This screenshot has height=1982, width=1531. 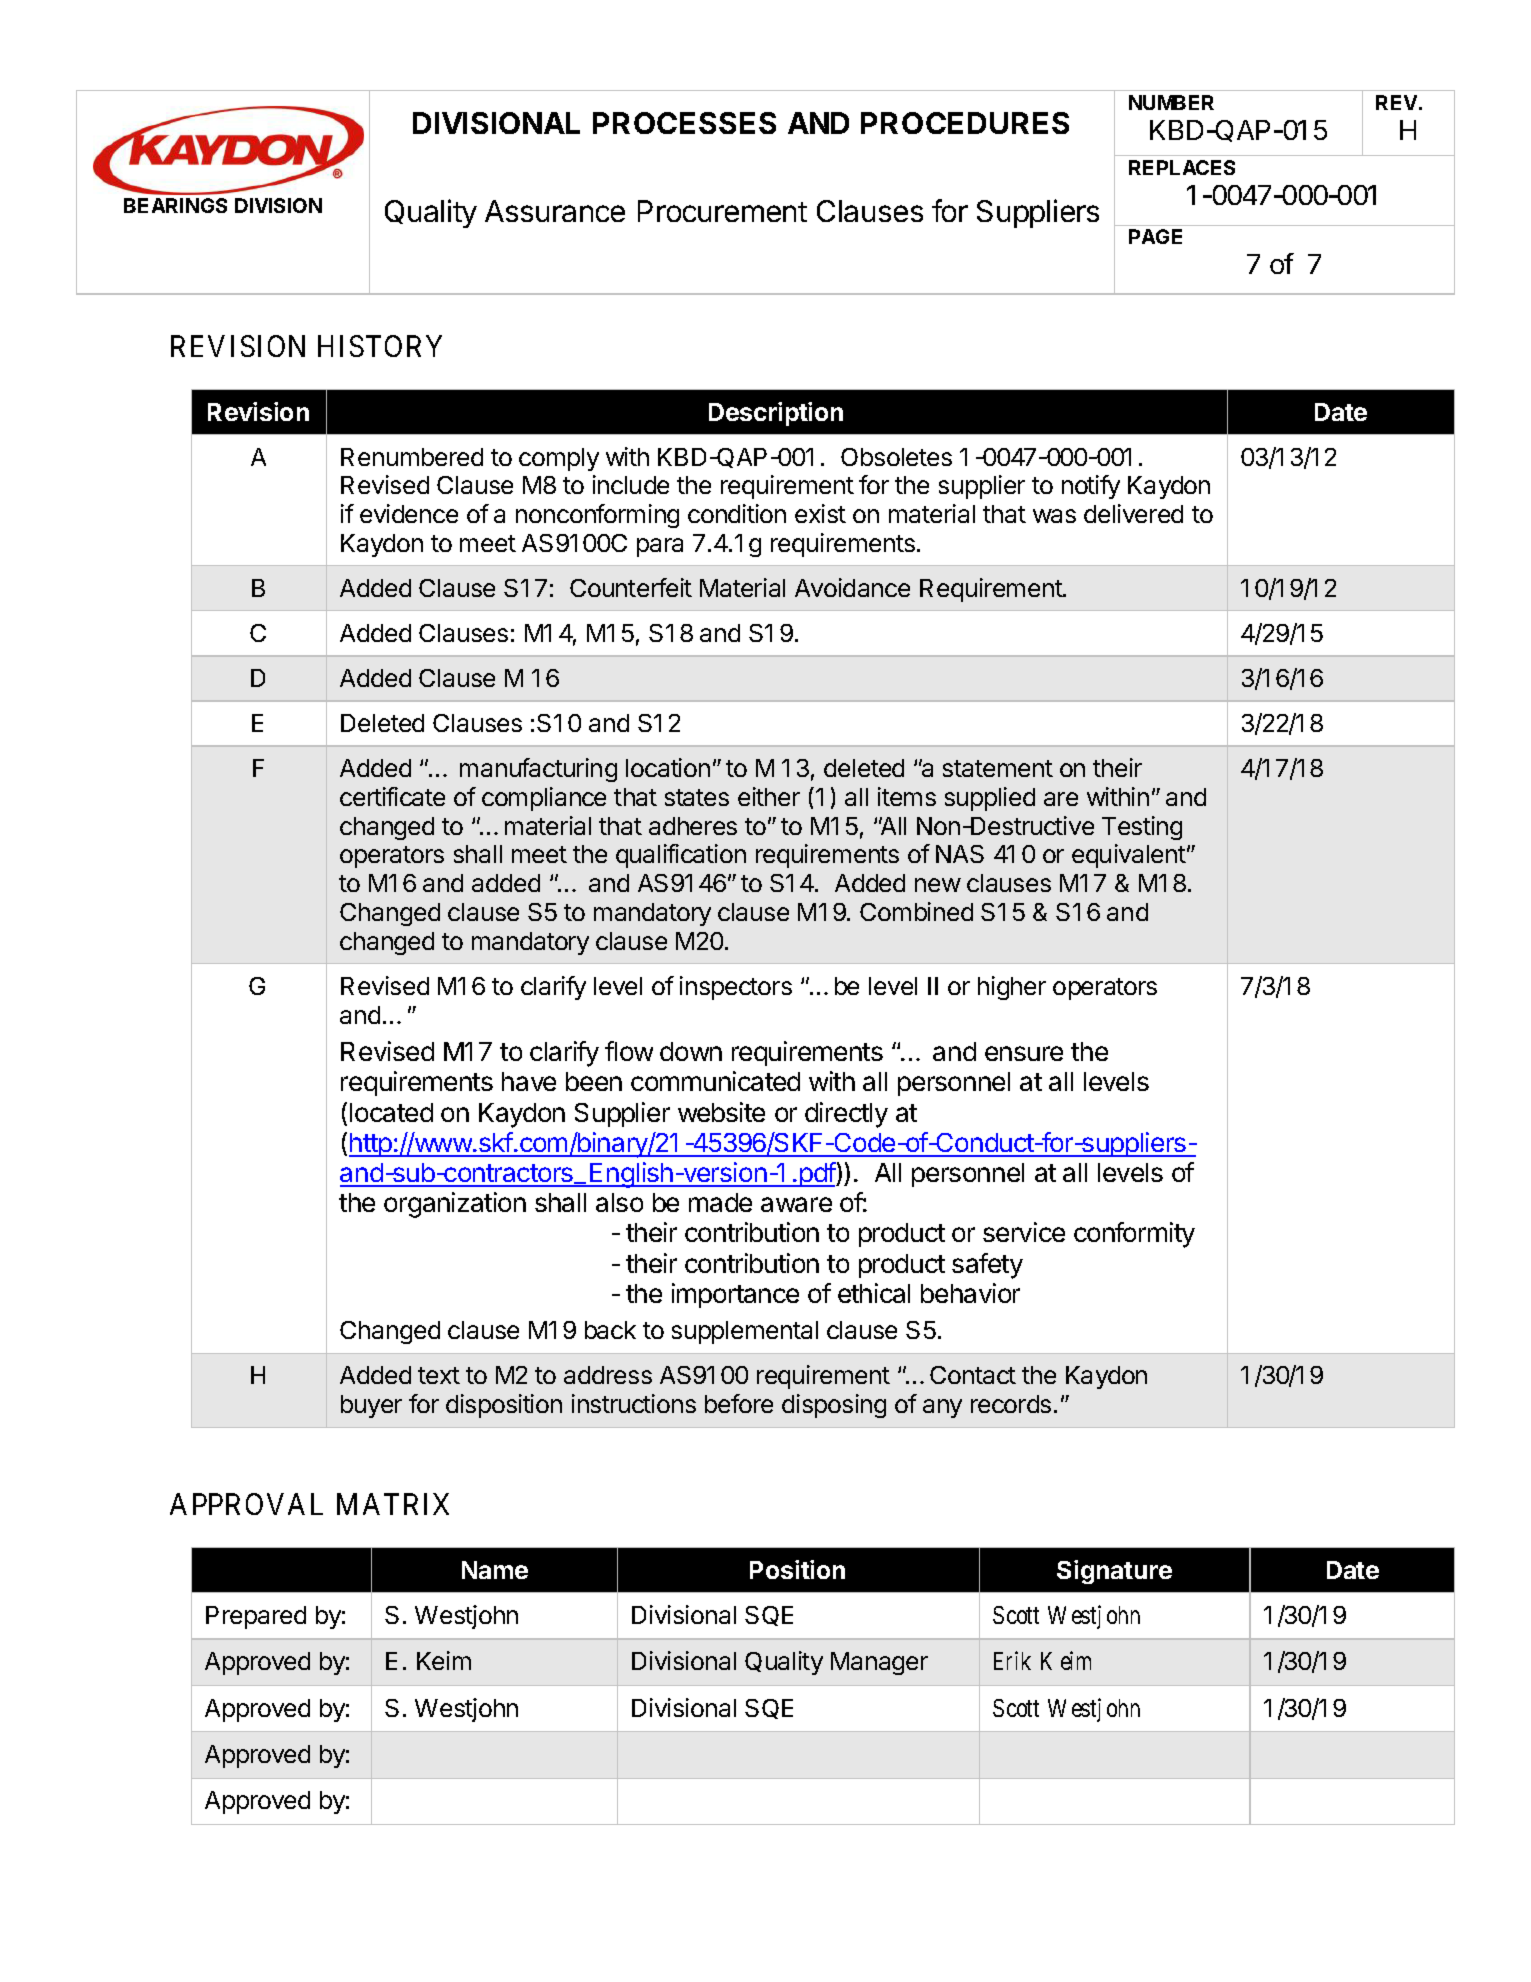 I want to click on importance, so click(x=735, y=1295).
